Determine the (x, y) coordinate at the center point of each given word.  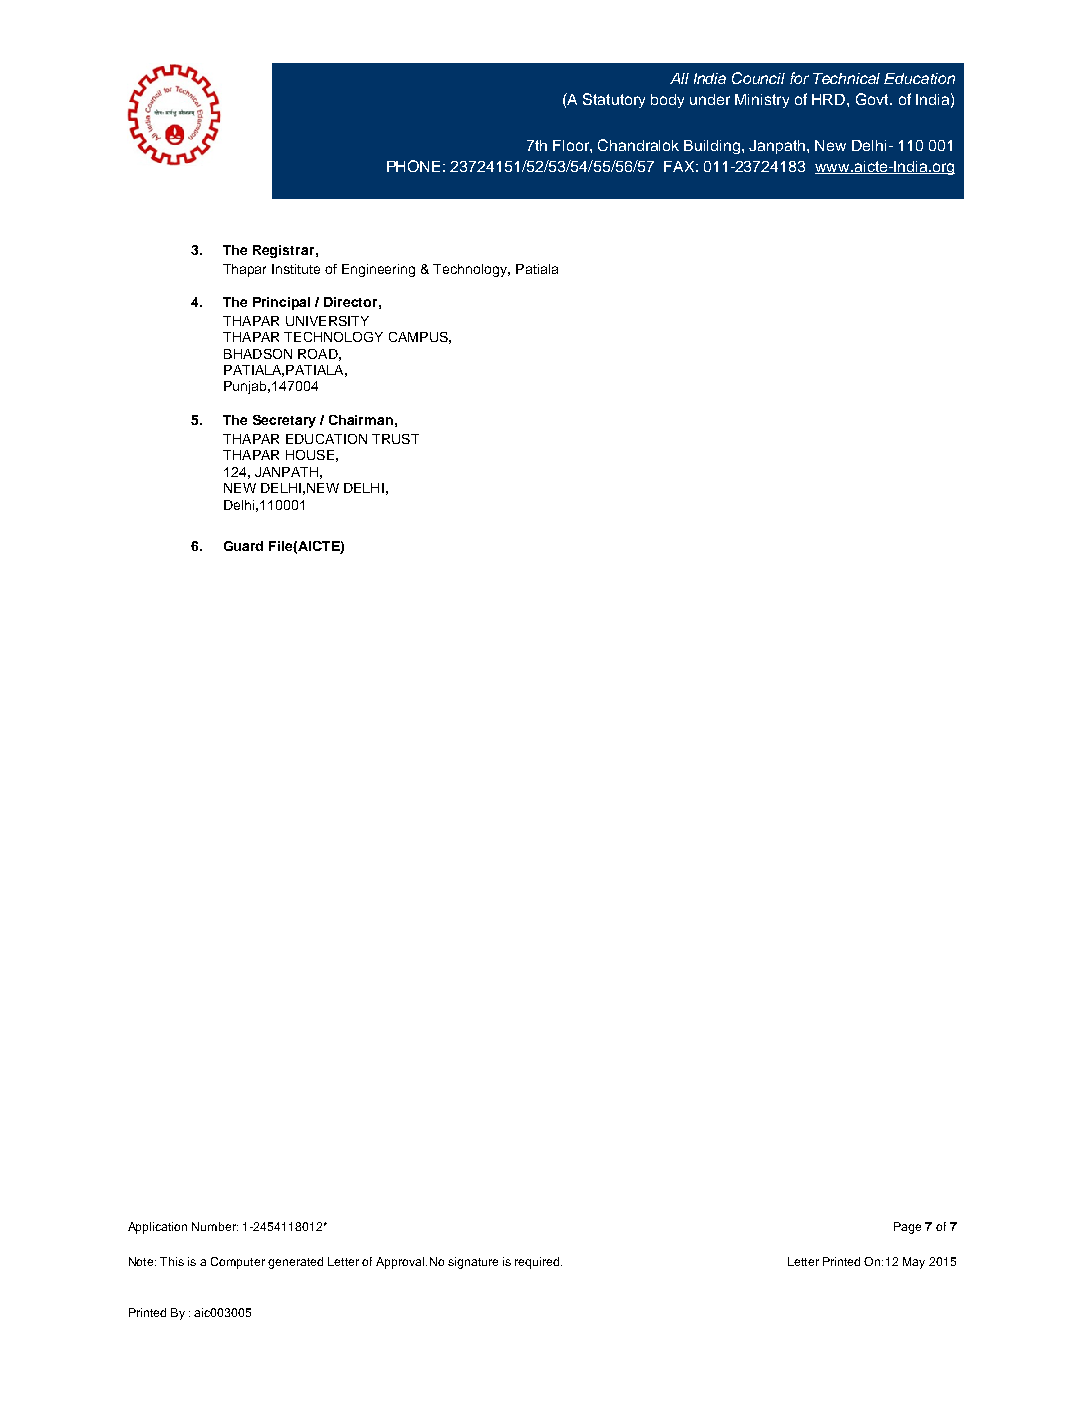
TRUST (395, 439)
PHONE (413, 166)
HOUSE (310, 455)
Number (215, 1226)
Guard (243, 546)
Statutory (614, 100)
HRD (830, 99)
